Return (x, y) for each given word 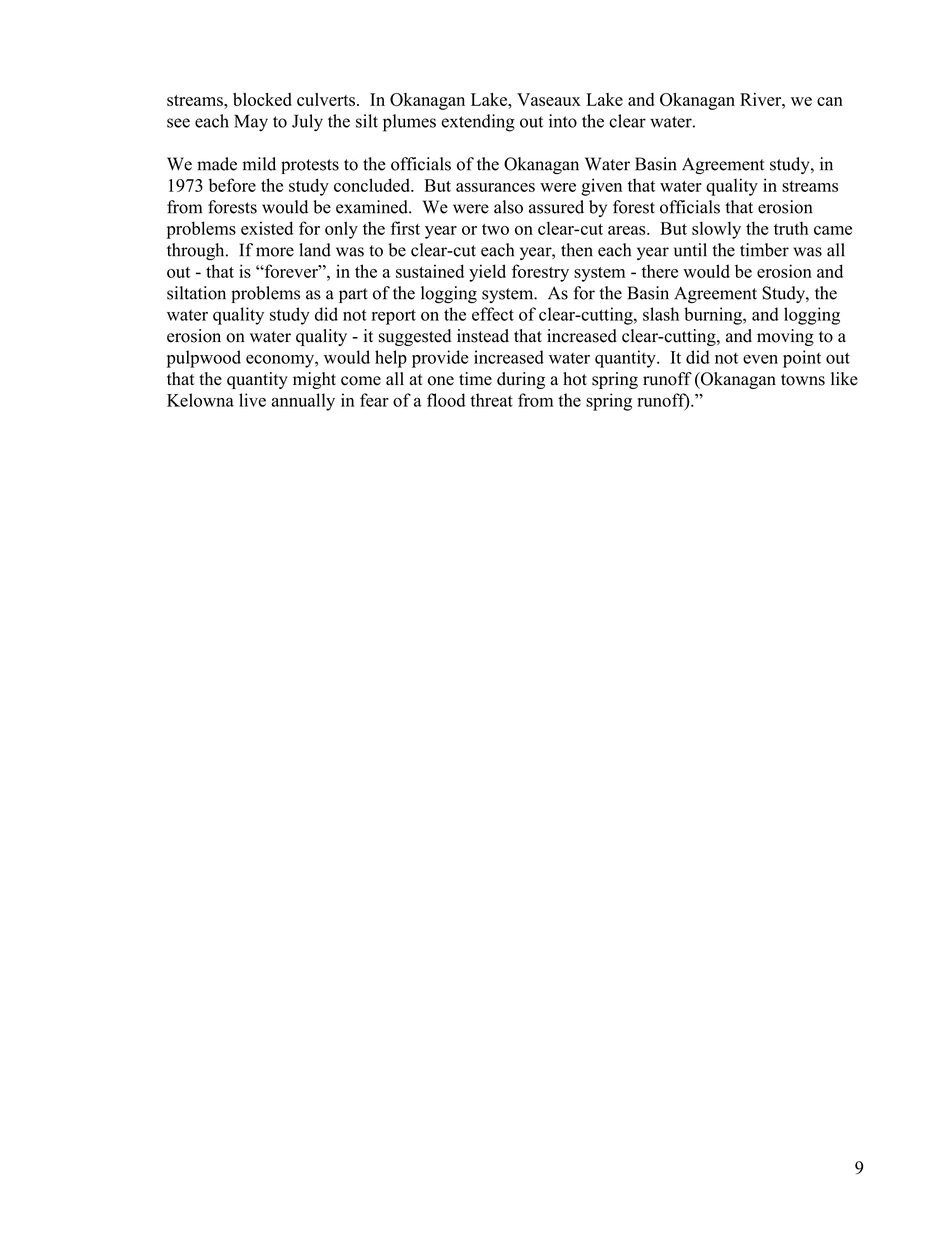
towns (803, 380)
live (252, 400)
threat (491, 400)
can (830, 101)
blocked (262, 99)
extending (478, 123)
